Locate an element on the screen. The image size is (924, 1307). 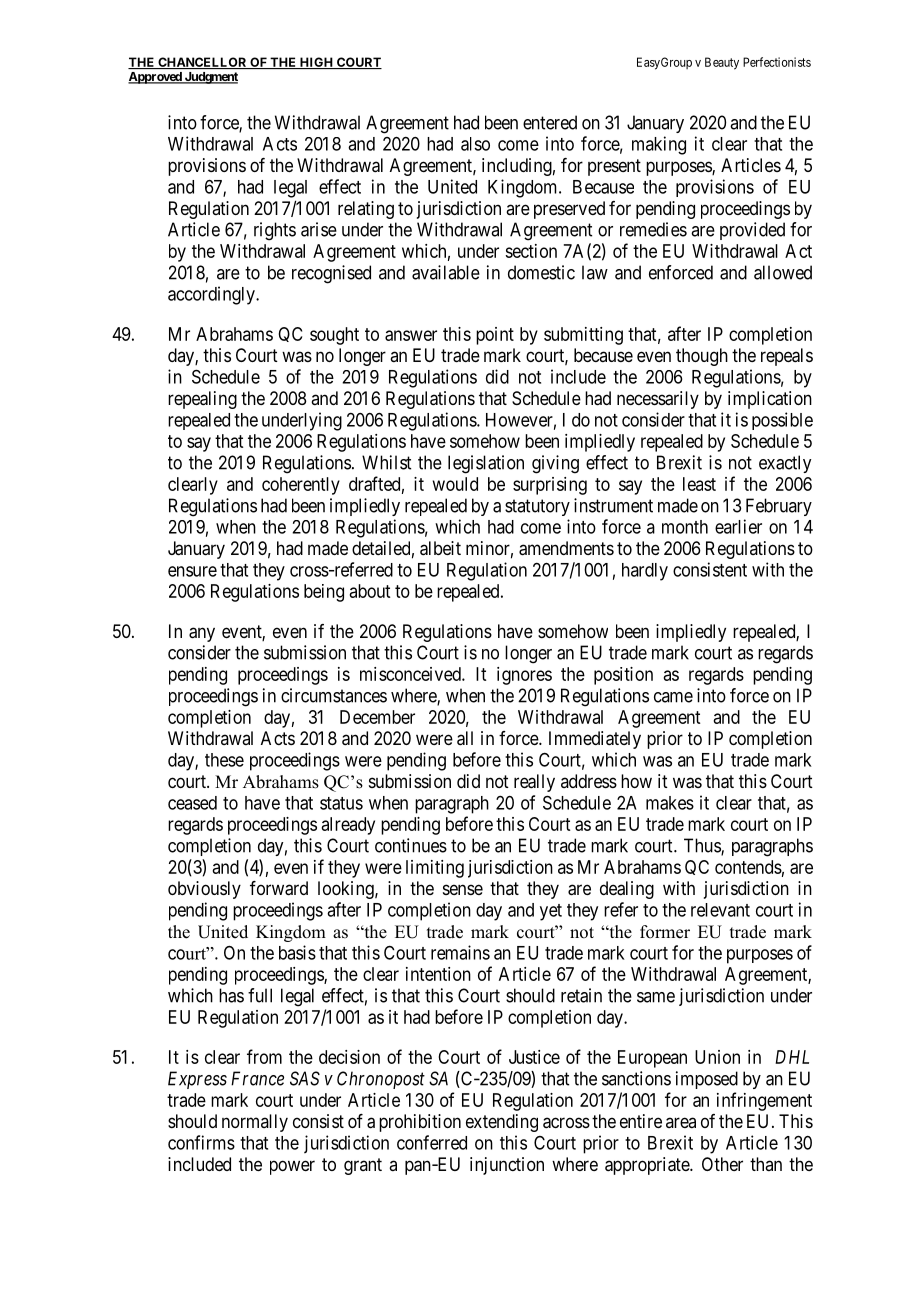
Other is located at coordinates (722, 1164).
